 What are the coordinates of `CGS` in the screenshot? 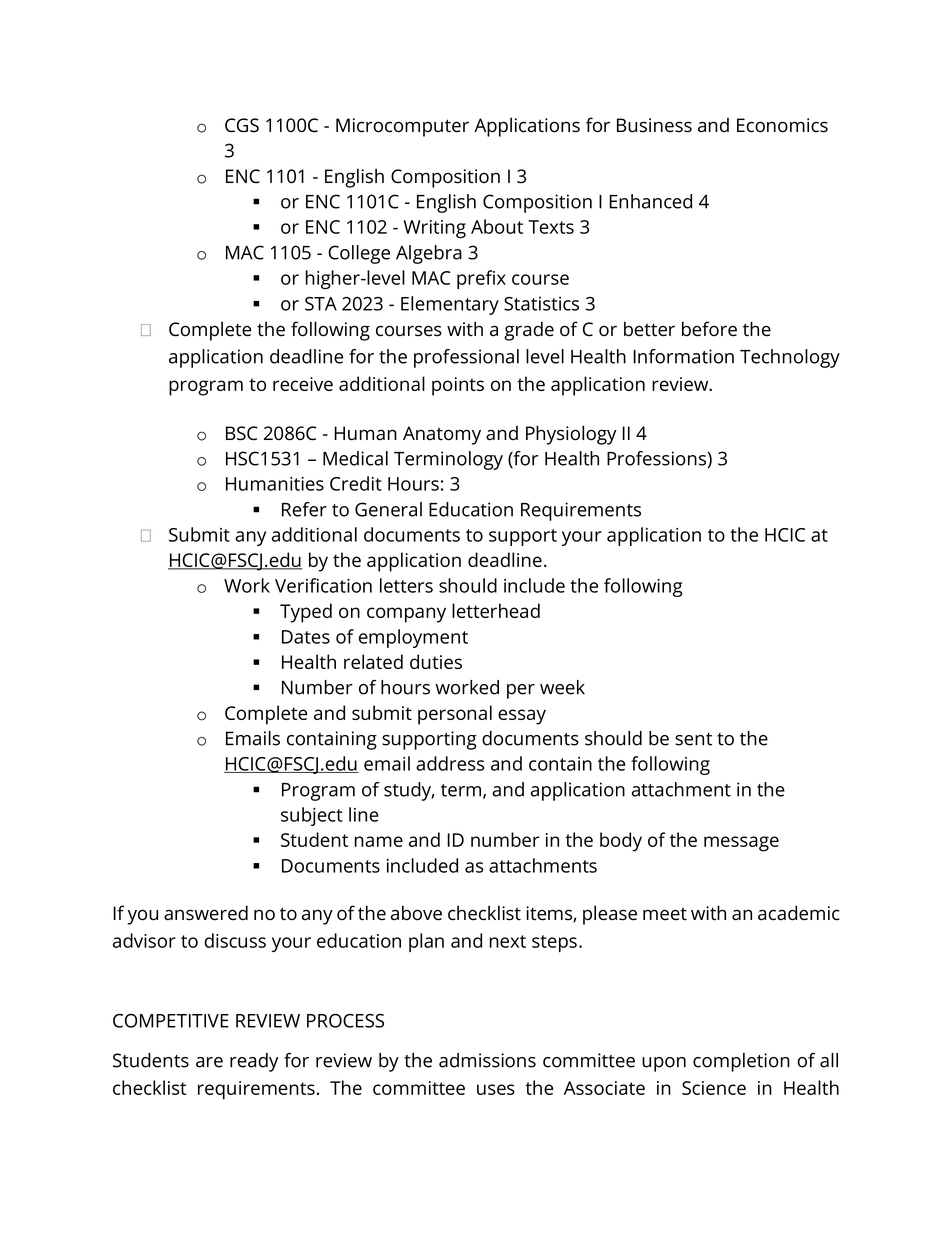 It's located at (242, 125).
